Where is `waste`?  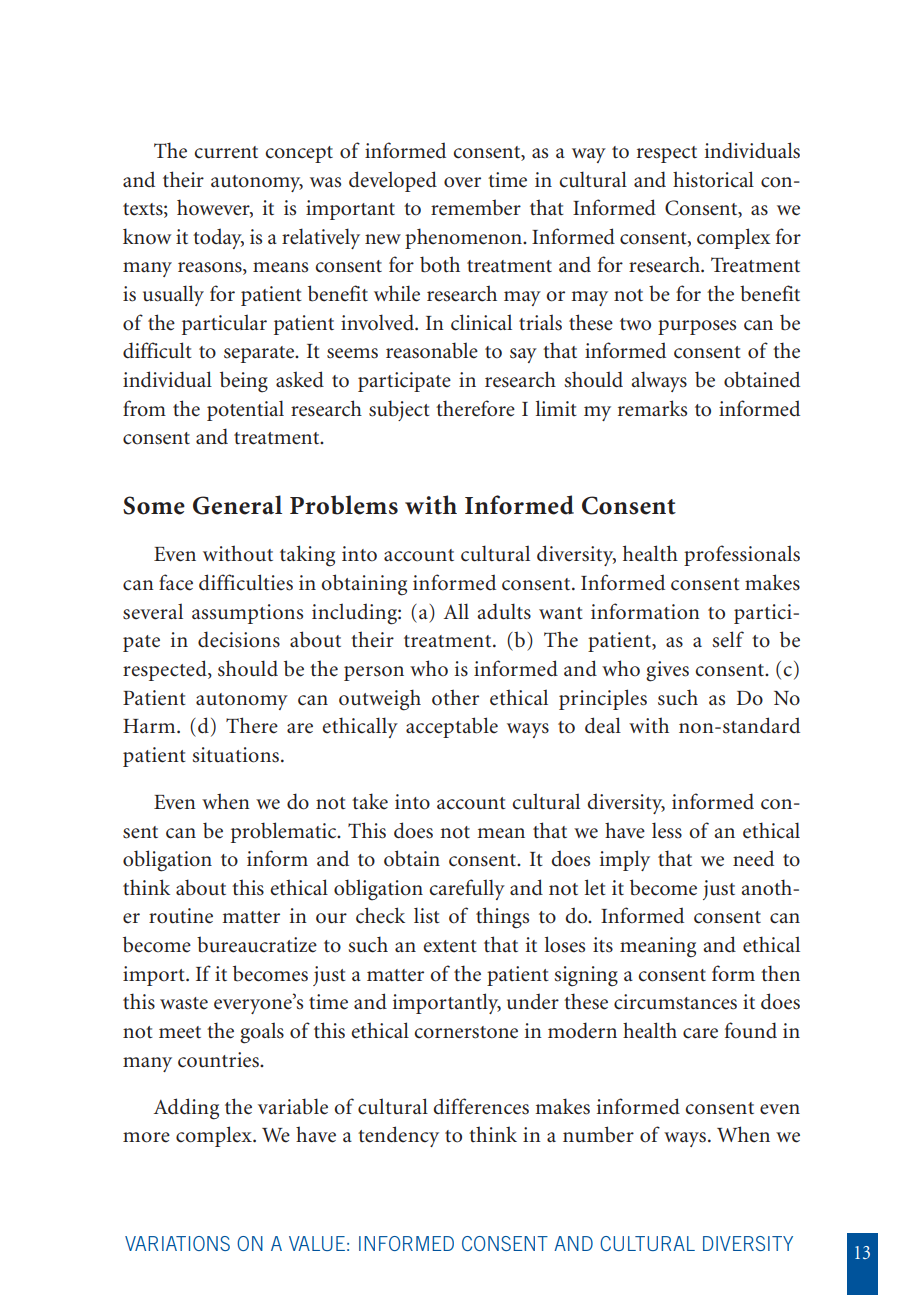 waste is located at coordinates (184, 1003).
